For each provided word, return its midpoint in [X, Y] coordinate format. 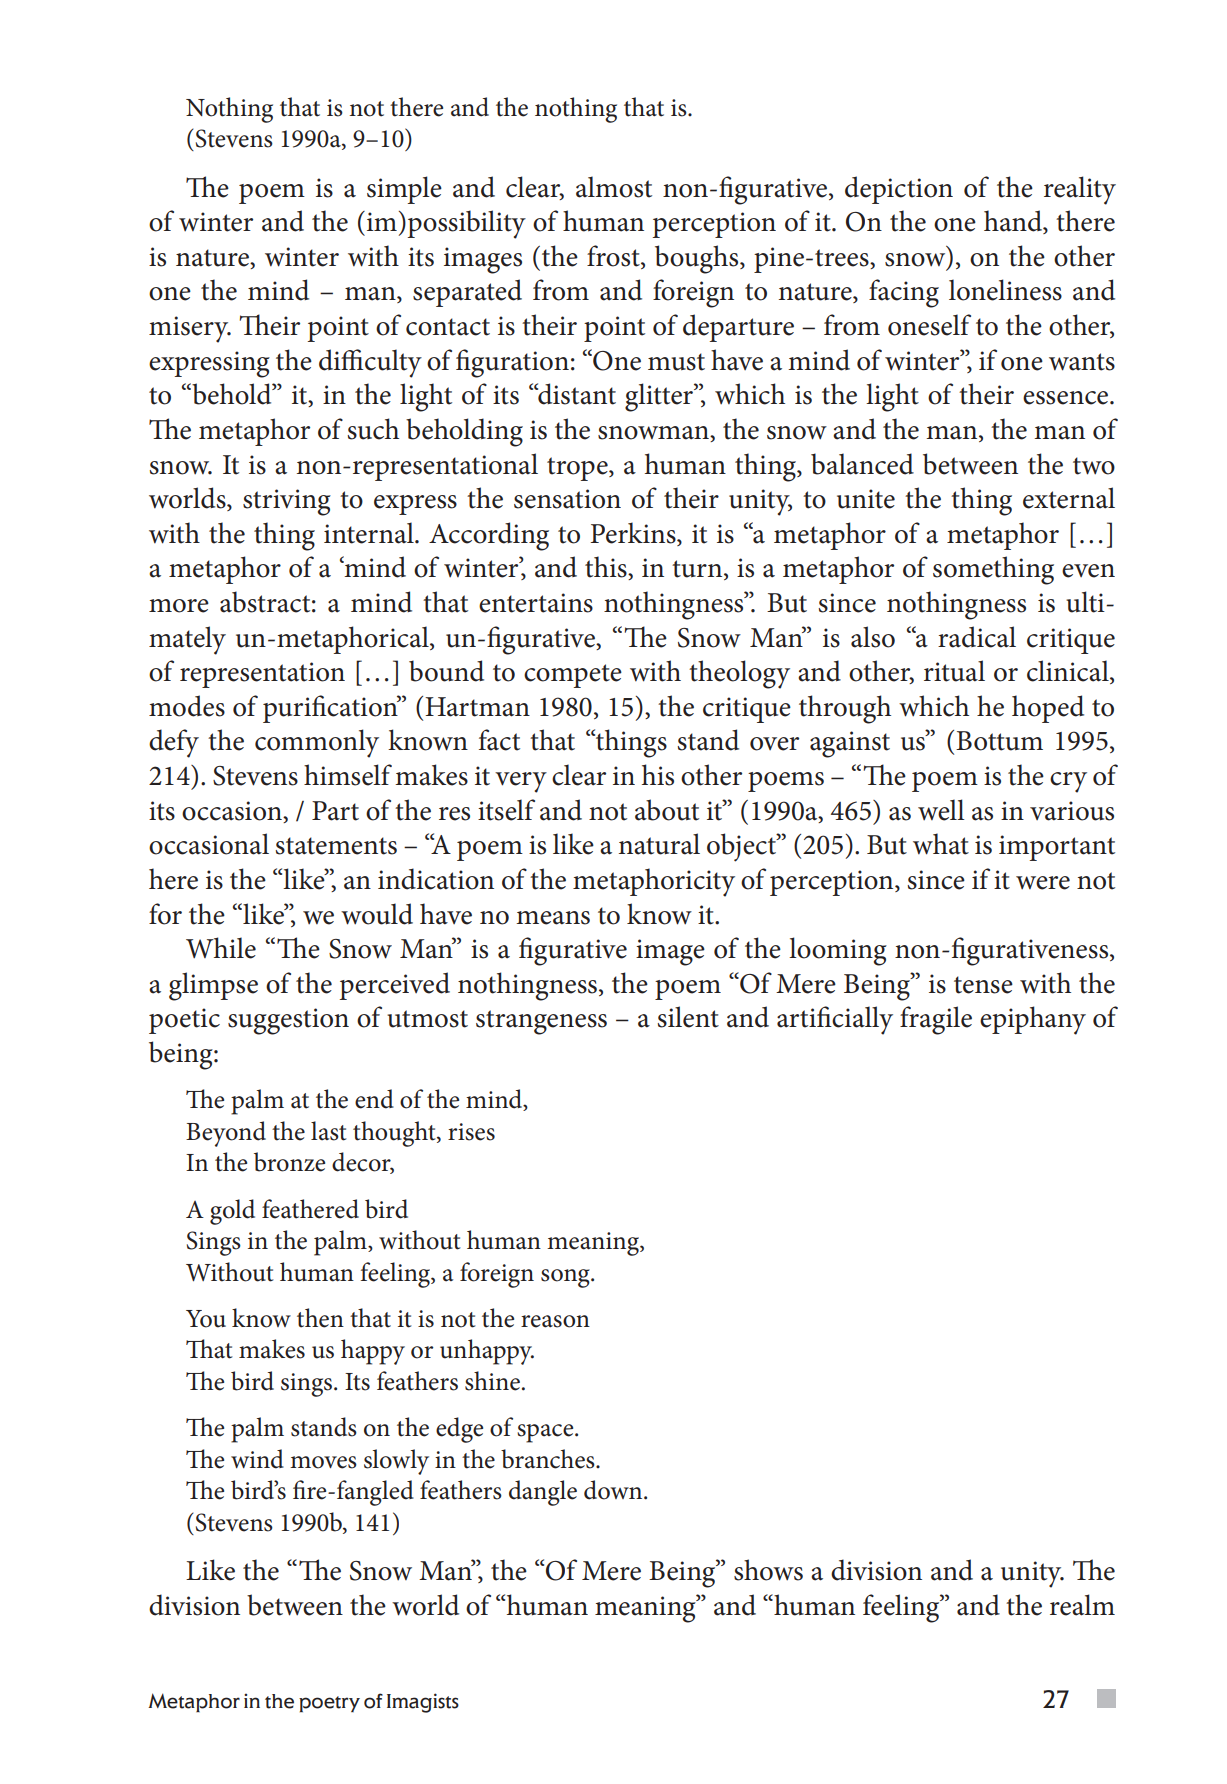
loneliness [1005, 290]
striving [287, 502]
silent [688, 1017]
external [1069, 498]
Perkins [634, 534]
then [320, 1318]
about [667, 810]
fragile [936, 1020]
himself [348, 775]
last [329, 1131]
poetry [329, 1704]
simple [404, 190]
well [941, 810]
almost [614, 187]
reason [555, 1321]
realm [1082, 1605]
